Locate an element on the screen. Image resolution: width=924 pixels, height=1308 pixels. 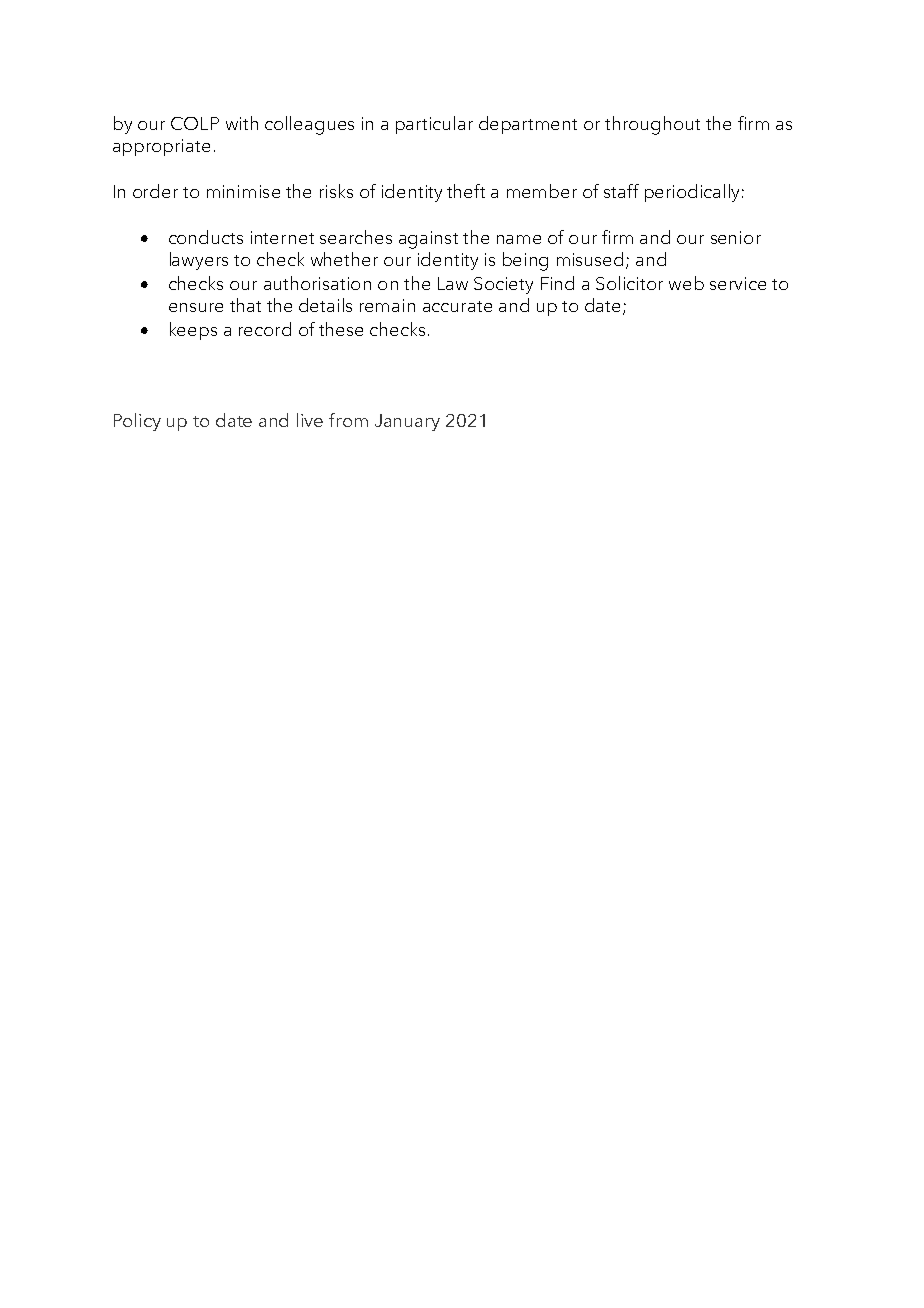
throughout is located at coordinates (652, 125).
